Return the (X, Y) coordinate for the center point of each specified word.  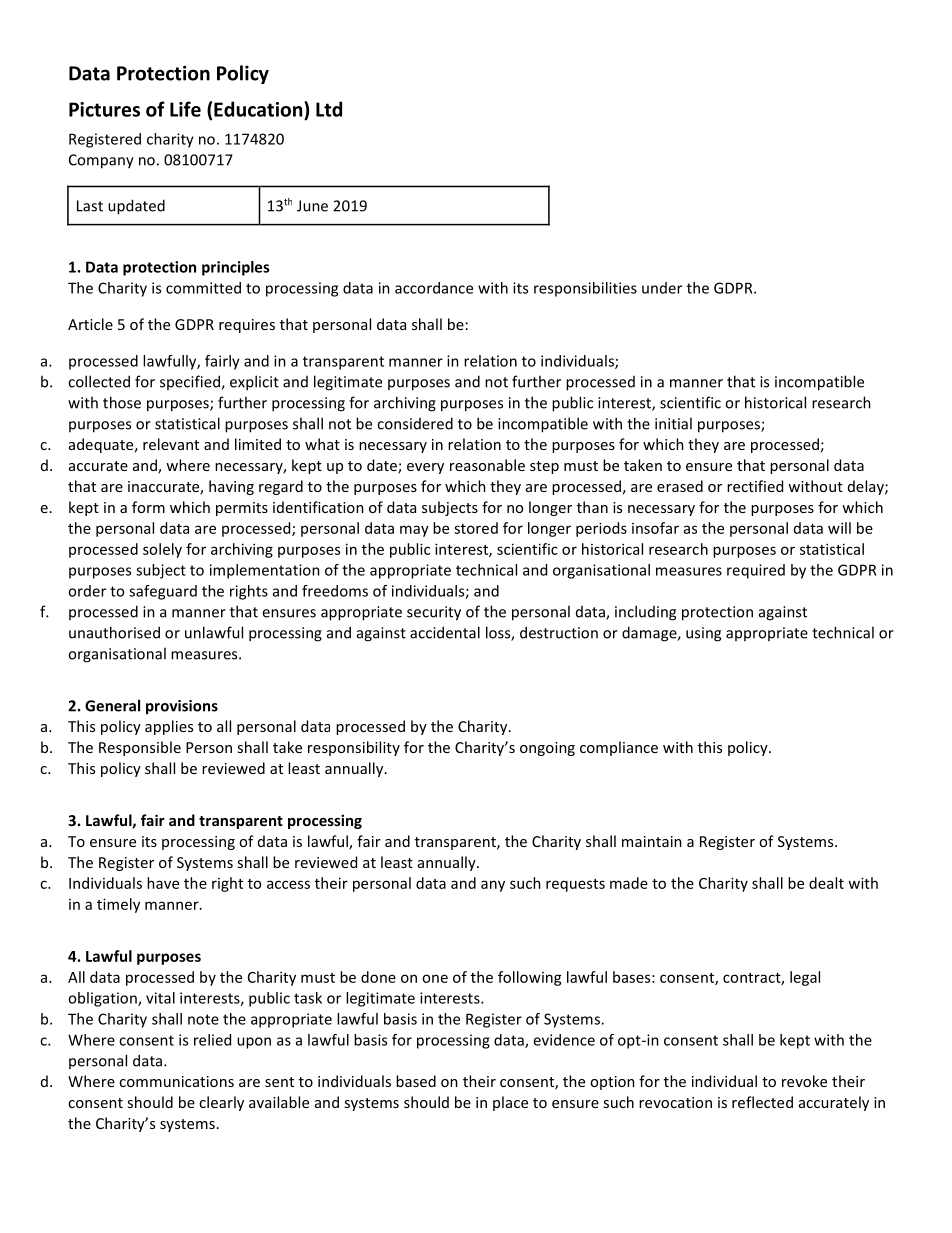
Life (185, 109)
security (434, 613)
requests (575, 885)
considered (415, 423)
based (416, 1081)
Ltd (329, 109)
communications (176, 1081)
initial (673, 423)
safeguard (163, 592)
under (662, 288)
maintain (652, 841)
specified (191, 382)
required (756, 571)
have (163, 883)
